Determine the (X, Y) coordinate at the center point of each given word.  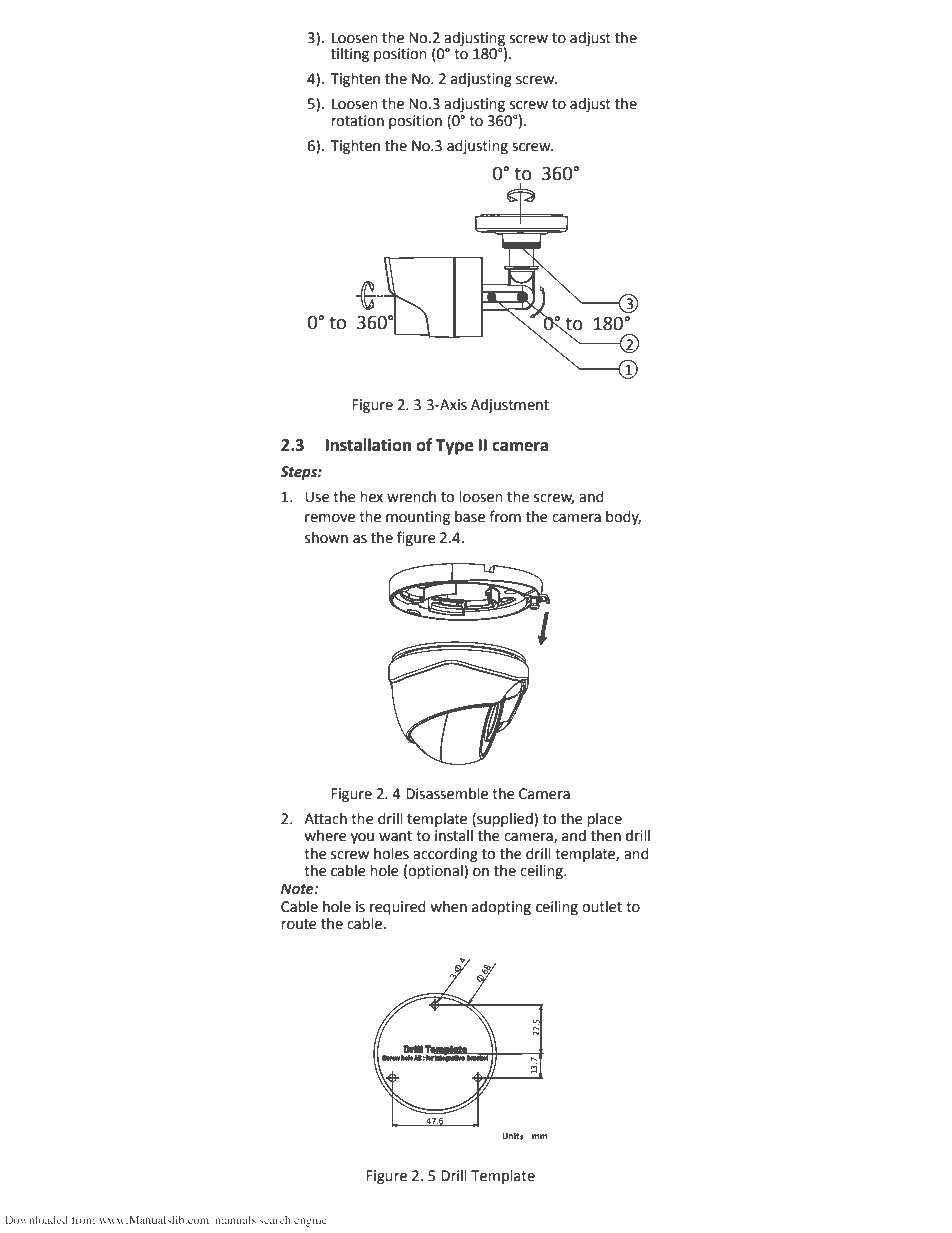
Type (454, 447)
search (275, 1220)
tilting (350, 55)
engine (310, 1221)
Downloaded (36, 1220)
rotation (357, 121)
